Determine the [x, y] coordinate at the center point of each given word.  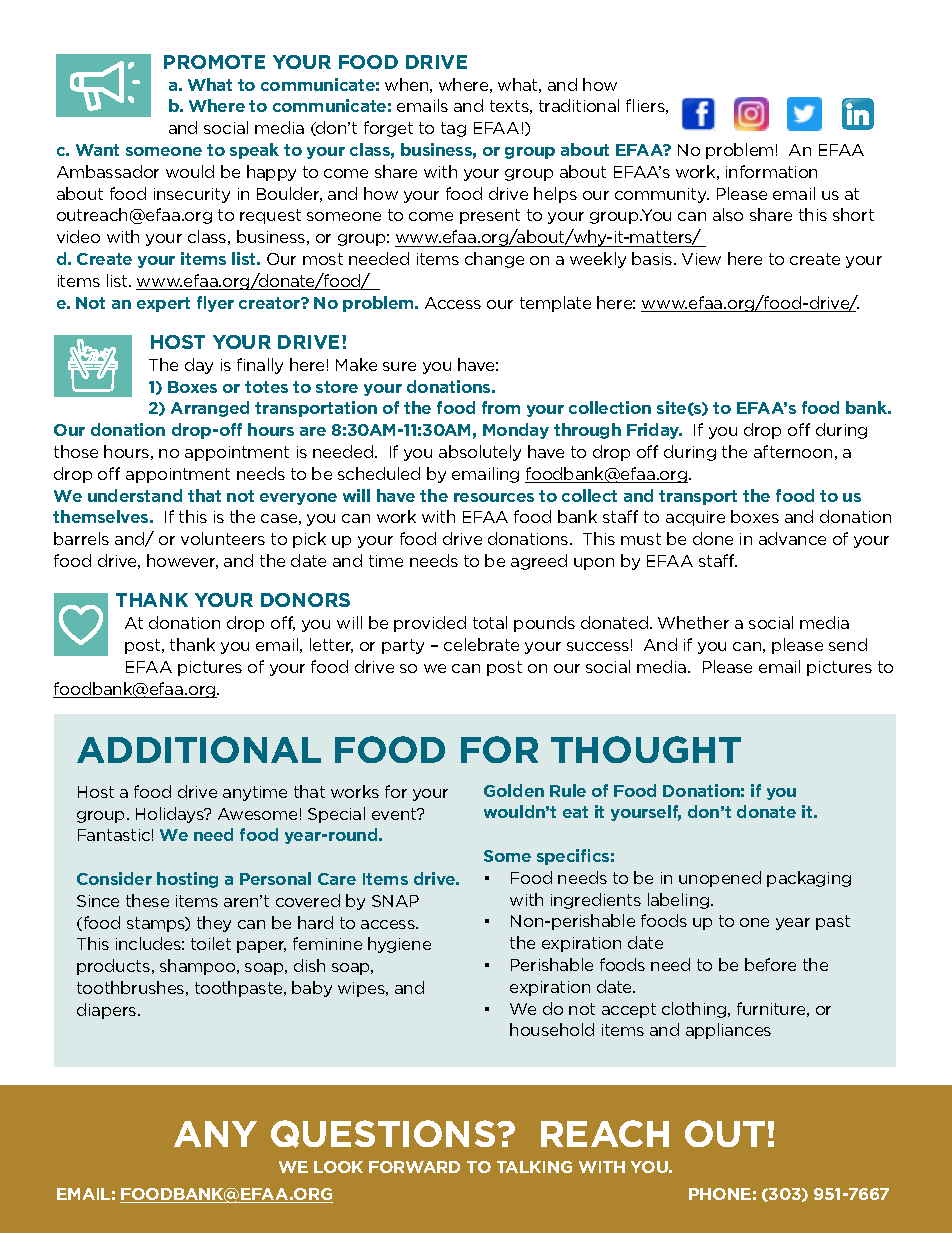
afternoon [793, 451]
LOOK [338, 1167]
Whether [693, 622]
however [182, 561]
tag [453, 129]
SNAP [395, 901]
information [771, 171]
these [147, 900]
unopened [720, 879]
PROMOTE [214, 62]
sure [399, 366]
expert [163, 304]
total [490, 622]
